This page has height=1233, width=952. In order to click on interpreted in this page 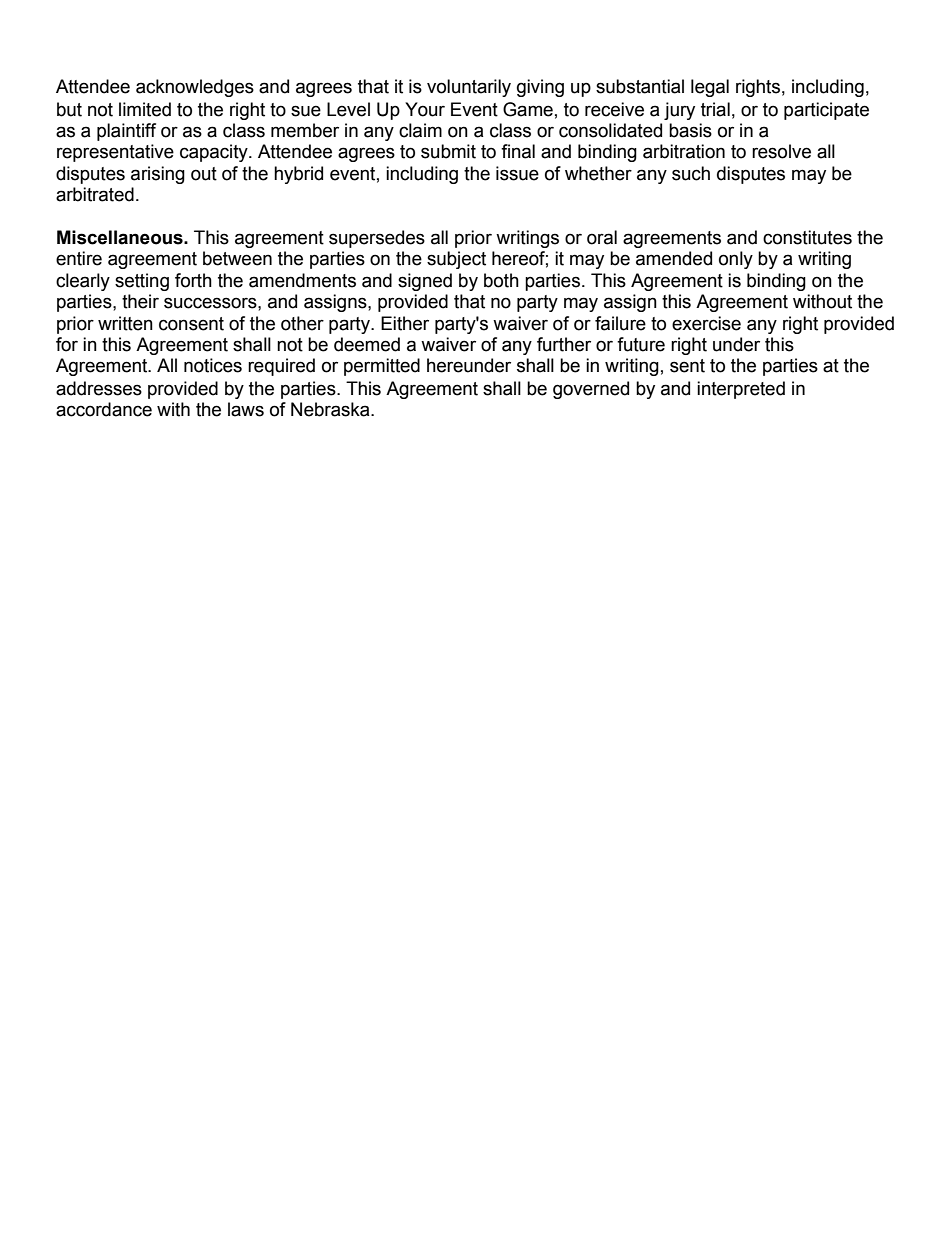, I will do `click(741, 390)`.
